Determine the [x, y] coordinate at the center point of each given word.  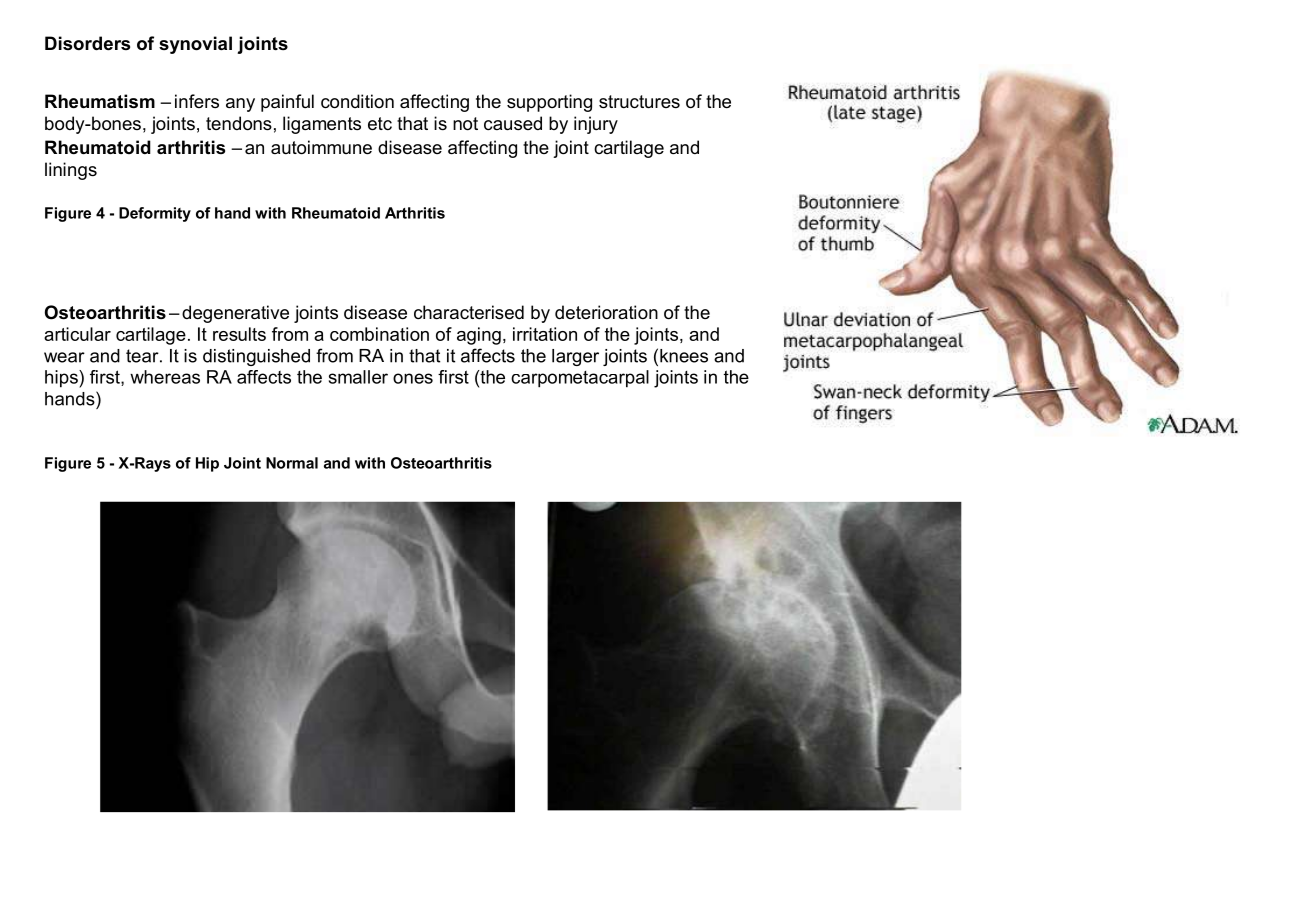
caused [513, 123]
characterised [469, 312]
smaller [358, 377]
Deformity [155, 214]
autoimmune [321, 147]
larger [575, 357]
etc [380, 124]
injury [596, 125]
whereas [165, 377]
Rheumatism [100, 101]
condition [357, 101]
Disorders [87, 43]
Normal [292, 463]
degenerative [235, 314]
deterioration [606, 312]
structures [639, 102]
